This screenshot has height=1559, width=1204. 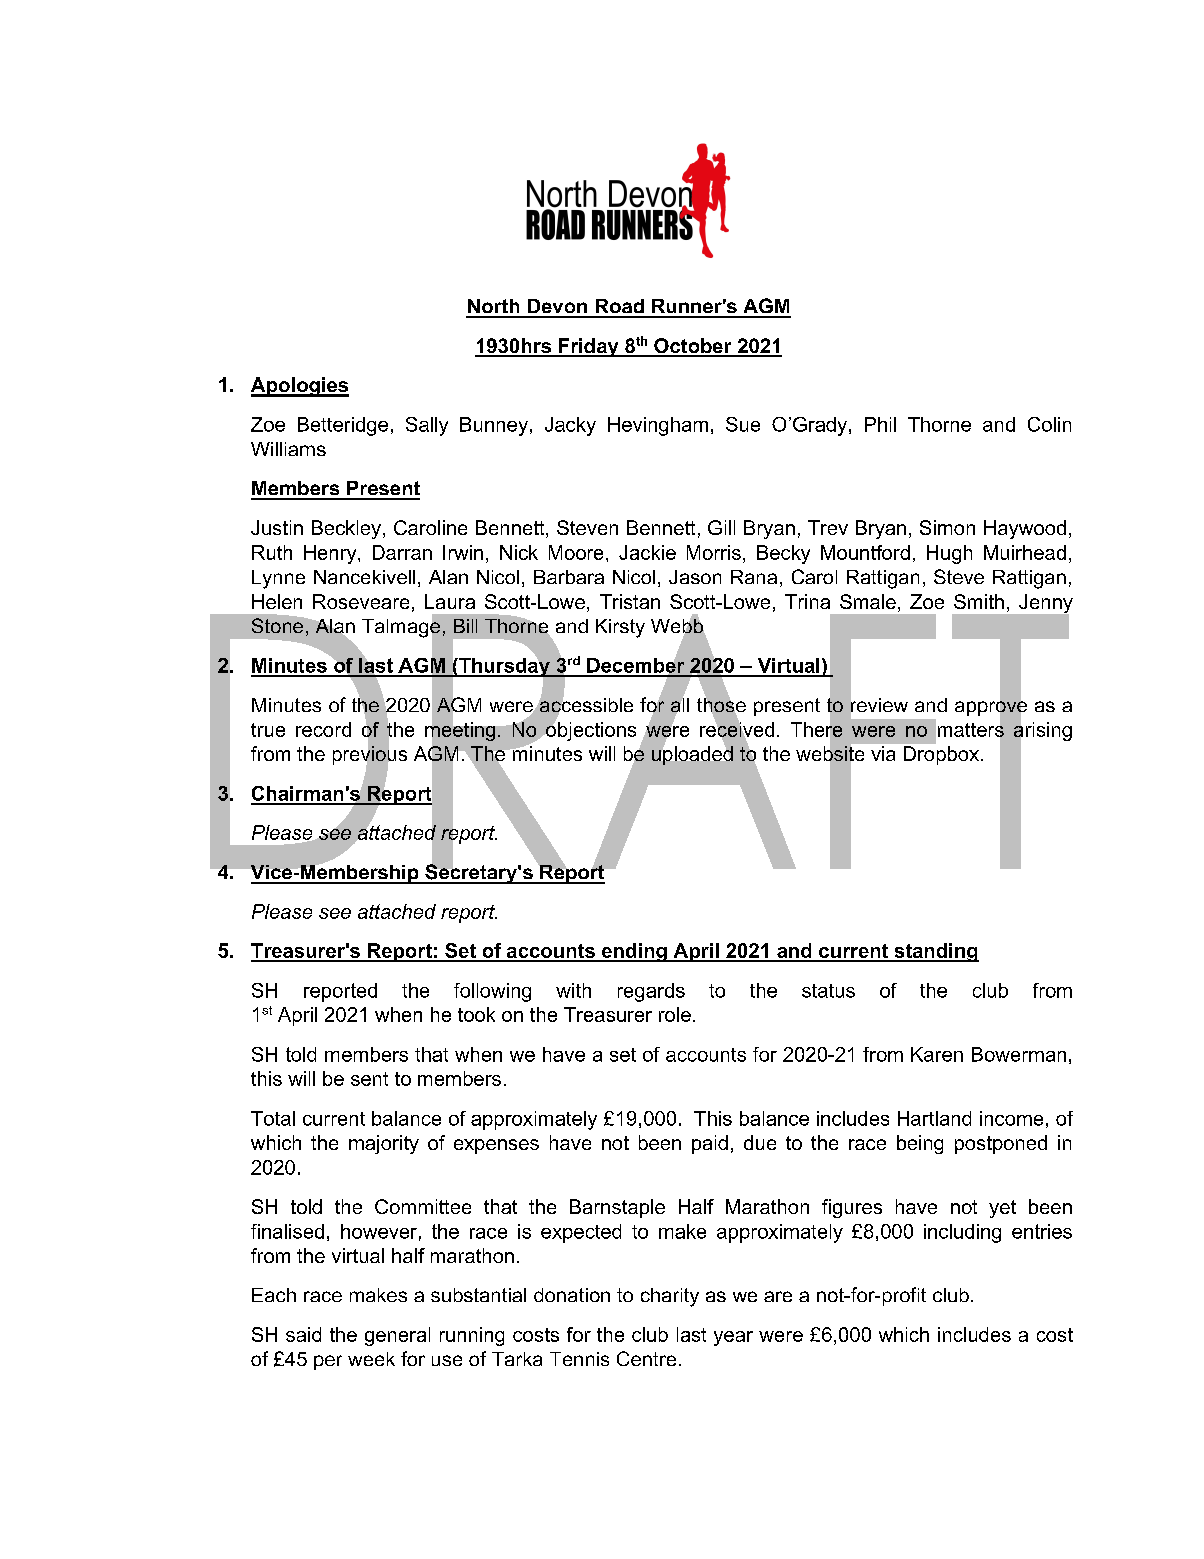 What do you see at coordinates (937, 1054) in the screenshot?
I see `Karen` at bounding box center [937, 1054].
